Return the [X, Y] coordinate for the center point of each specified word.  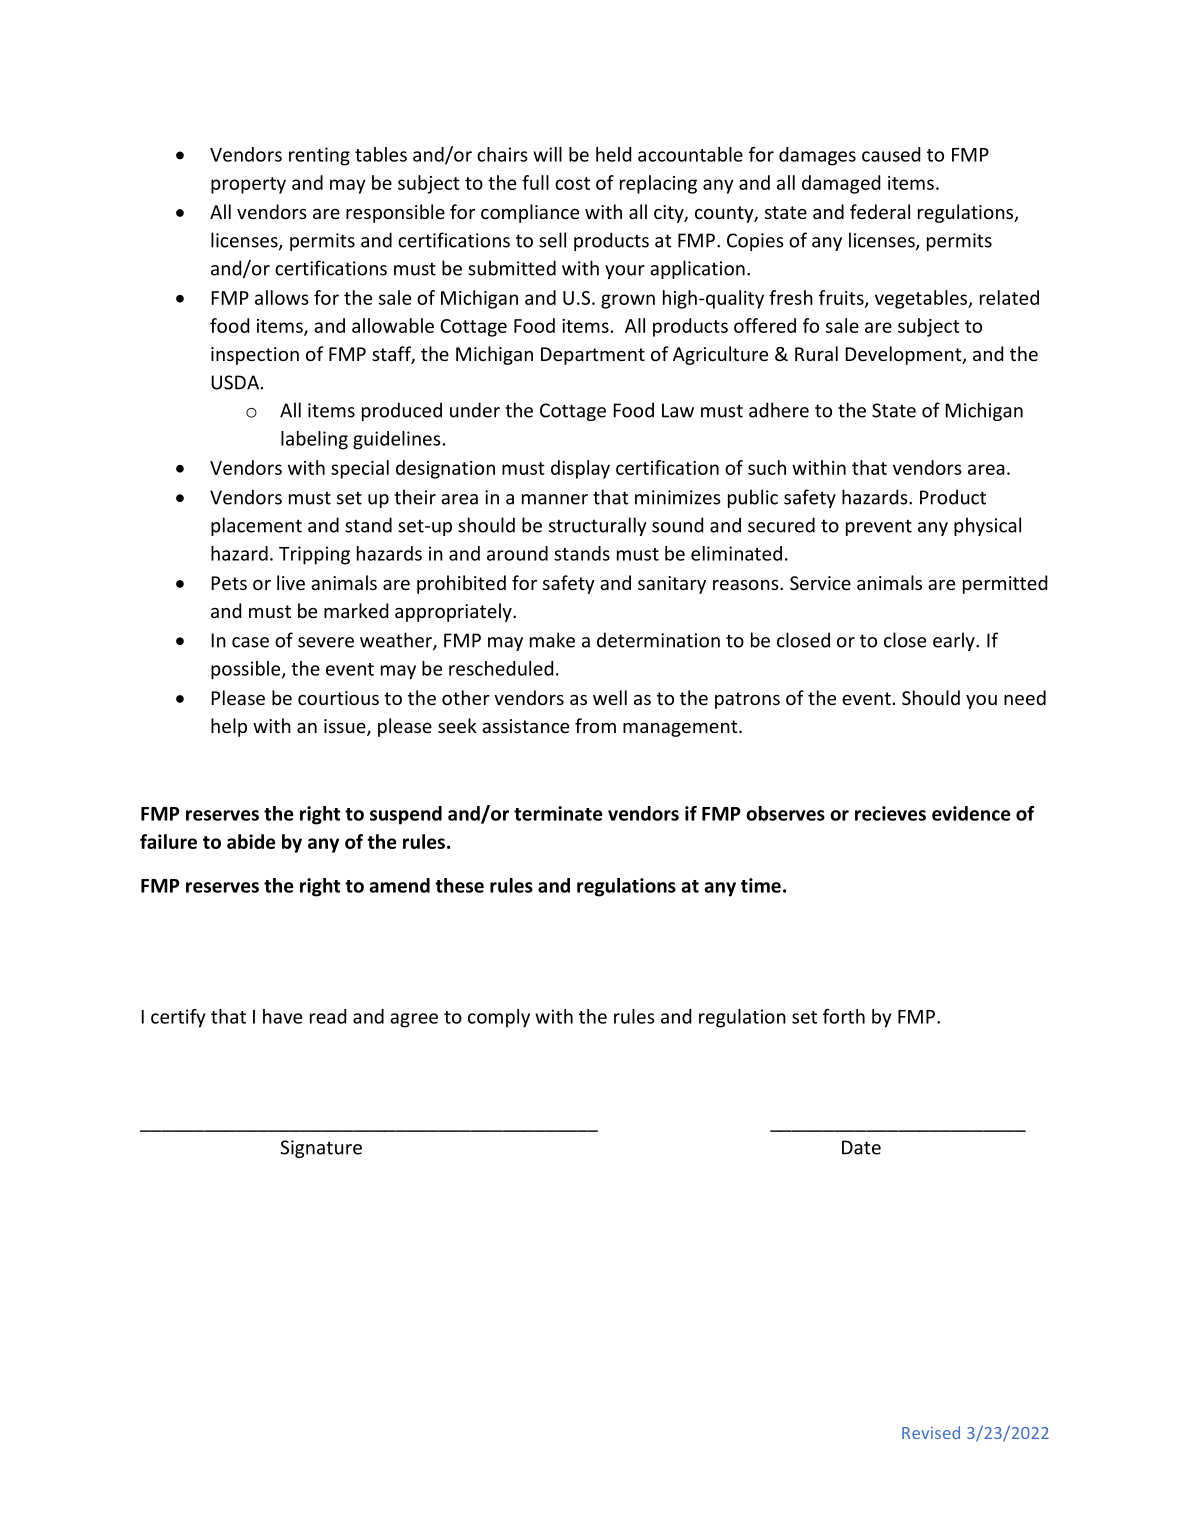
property [248, 185]
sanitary [672, 585]
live [291, 582]
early [955, 641]
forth [844, 1016]
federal [880, 211]
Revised [931, 1432]
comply [499, 1018]
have [282, 1016]
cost [572, 183]
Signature [321, 1149]
